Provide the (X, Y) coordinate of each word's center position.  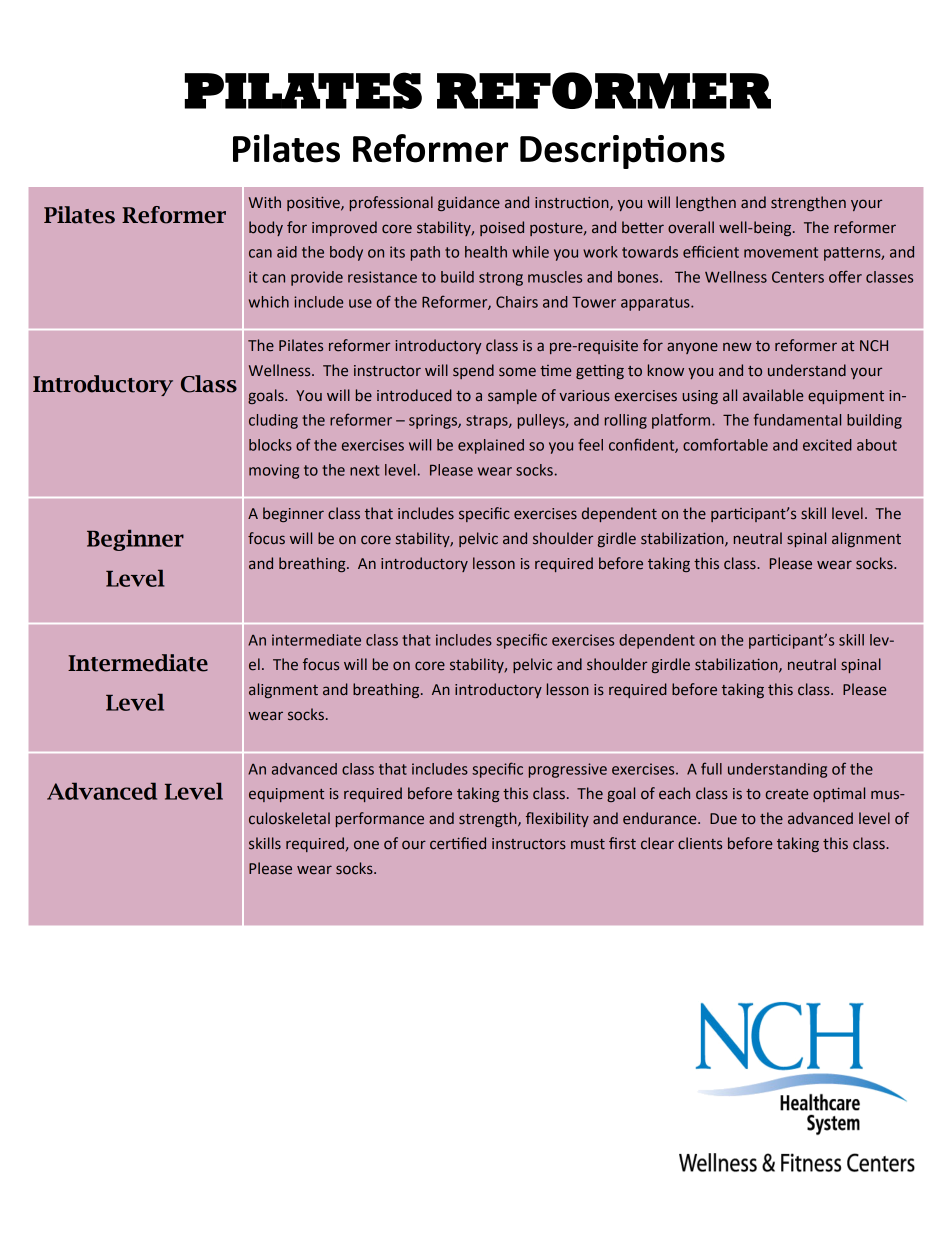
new (737, 347)
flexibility (557, 819)
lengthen (706, 203)
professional (391, 203)
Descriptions (622, 152)
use (360, 303)
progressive (568, 770)
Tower (594, 302)
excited (827, 445)
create (787, 794)
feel (590, 444)
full (711, 768)
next (364, 470)
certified (458, 843)
